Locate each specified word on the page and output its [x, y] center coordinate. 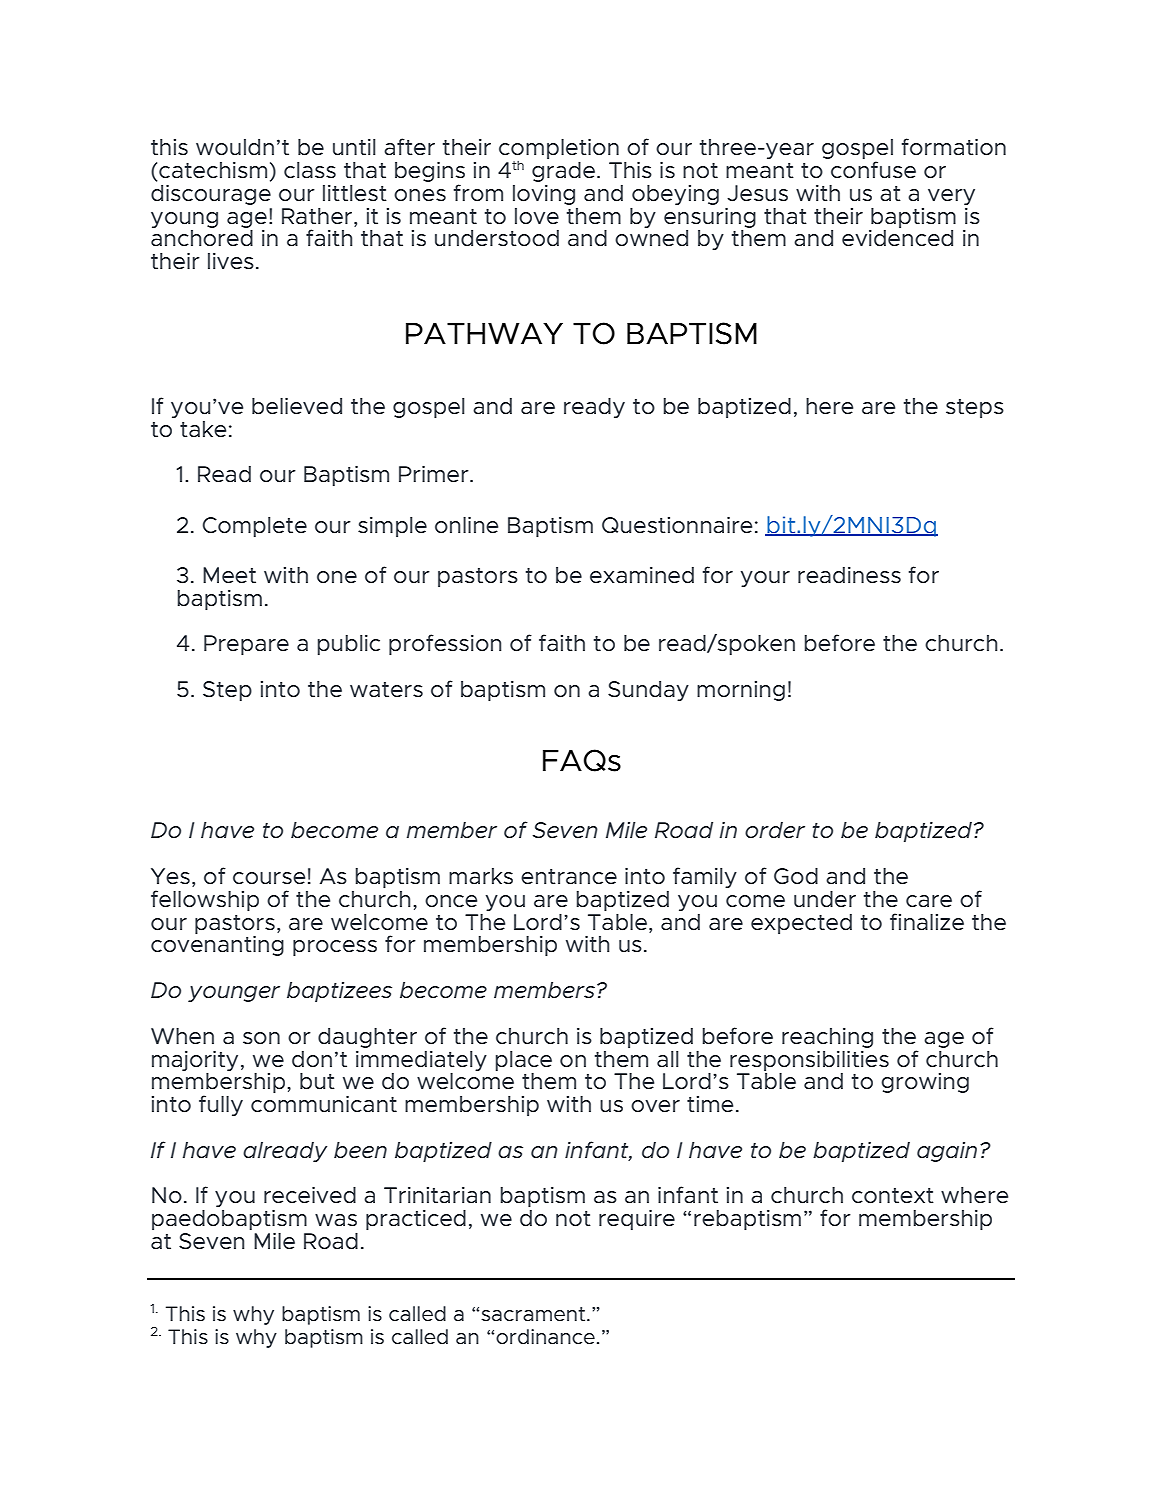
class [310, 170]
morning [741, 691]
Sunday [648, 691]
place [524, 1061]
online [466, 525]
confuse [873, 170]
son [261, 1038]
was [336, 1220]
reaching [827, 1038]
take [203, 429]
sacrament [534, 1314]
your [765, 579]
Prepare [246, 645]
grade [563, 172]
